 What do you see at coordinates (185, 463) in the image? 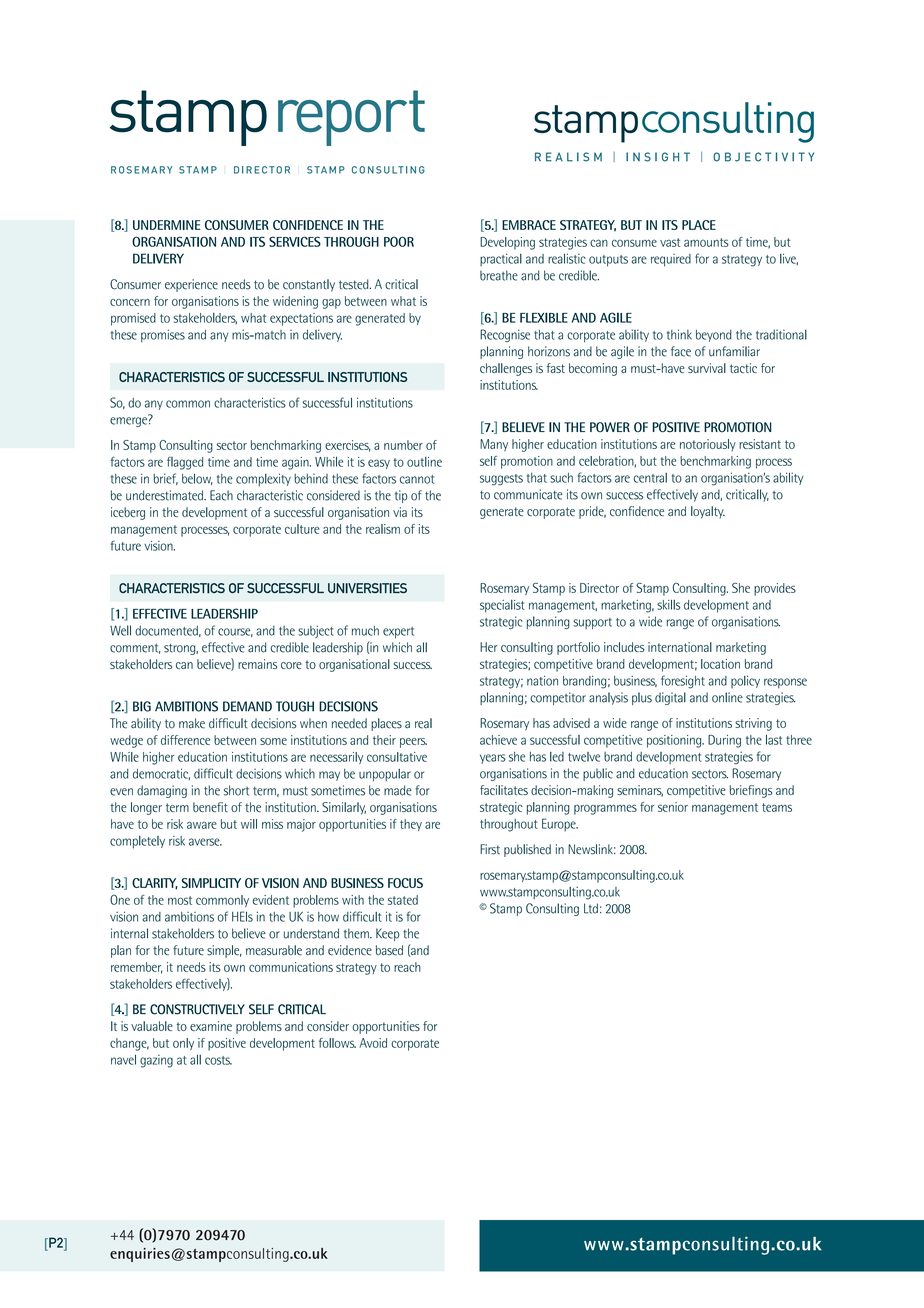
I see `flagged` at bounding box center [185, 463].
